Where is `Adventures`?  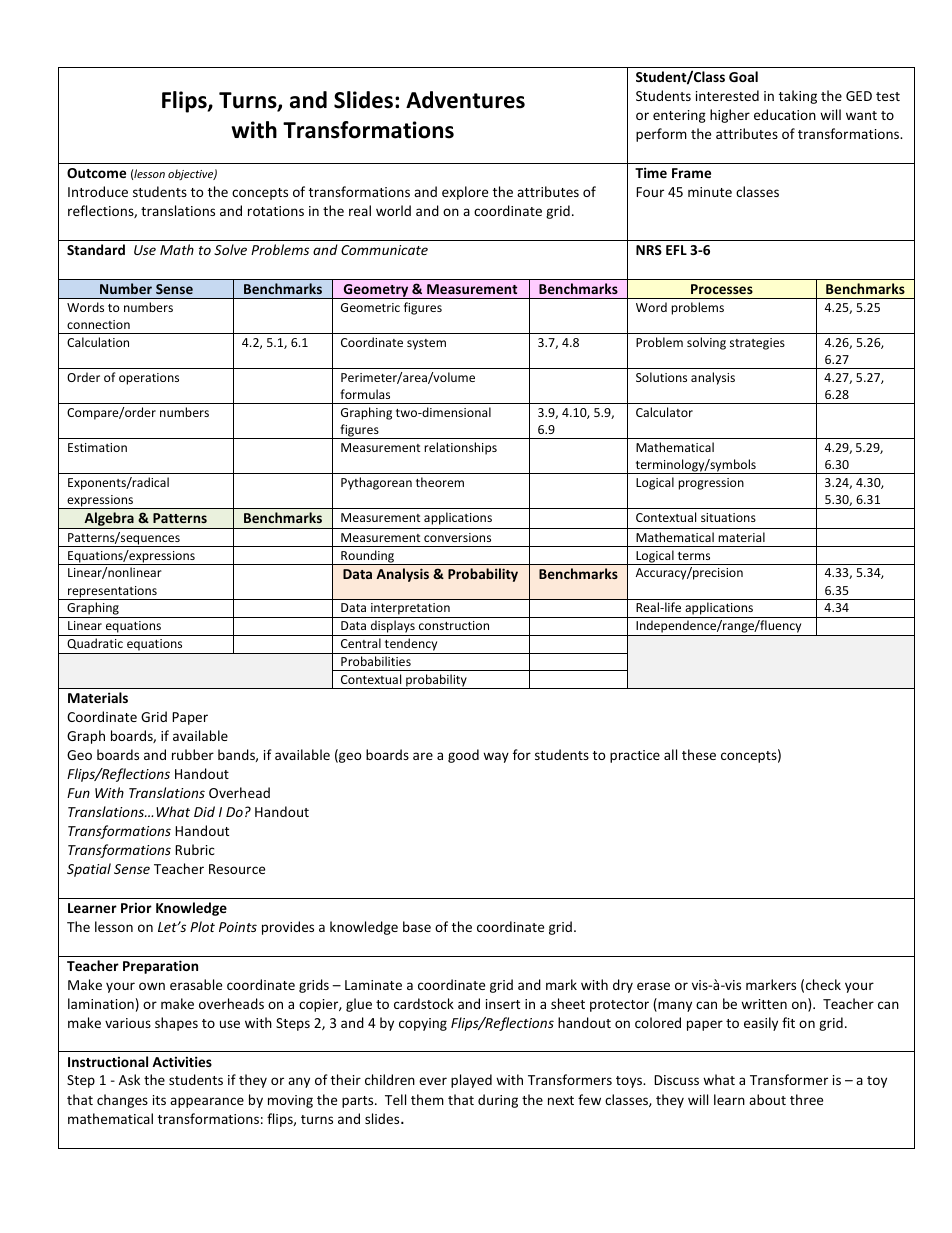 Adventures is located at coordinates (465, 100).
